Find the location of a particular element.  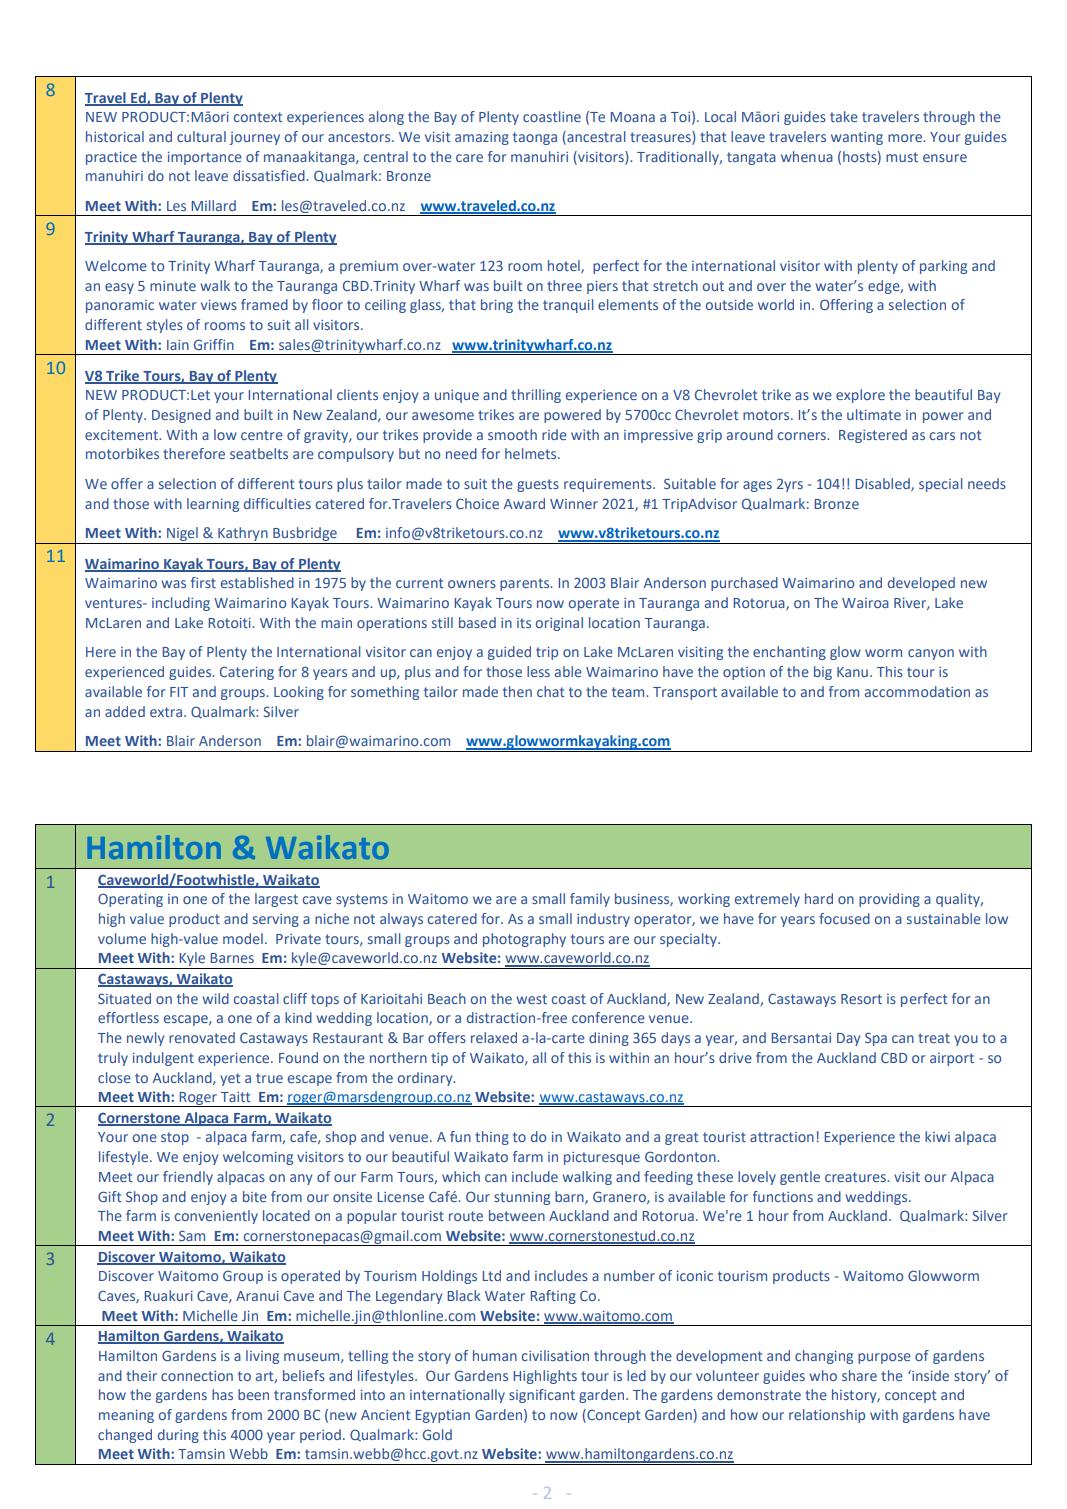

thrilling is located at coordinates (536, 396).
